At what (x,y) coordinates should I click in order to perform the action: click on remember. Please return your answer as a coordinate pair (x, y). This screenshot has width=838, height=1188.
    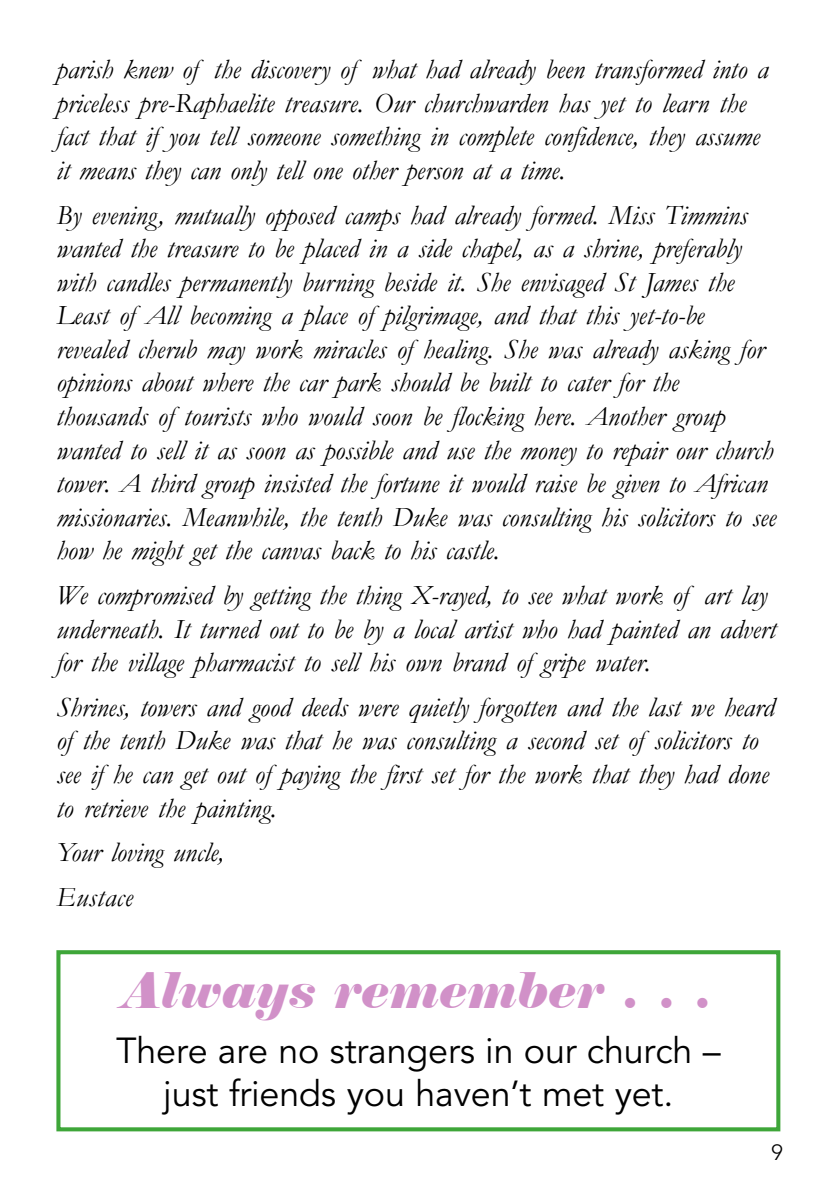
    Looking at the image, I should click on (469, 990).
